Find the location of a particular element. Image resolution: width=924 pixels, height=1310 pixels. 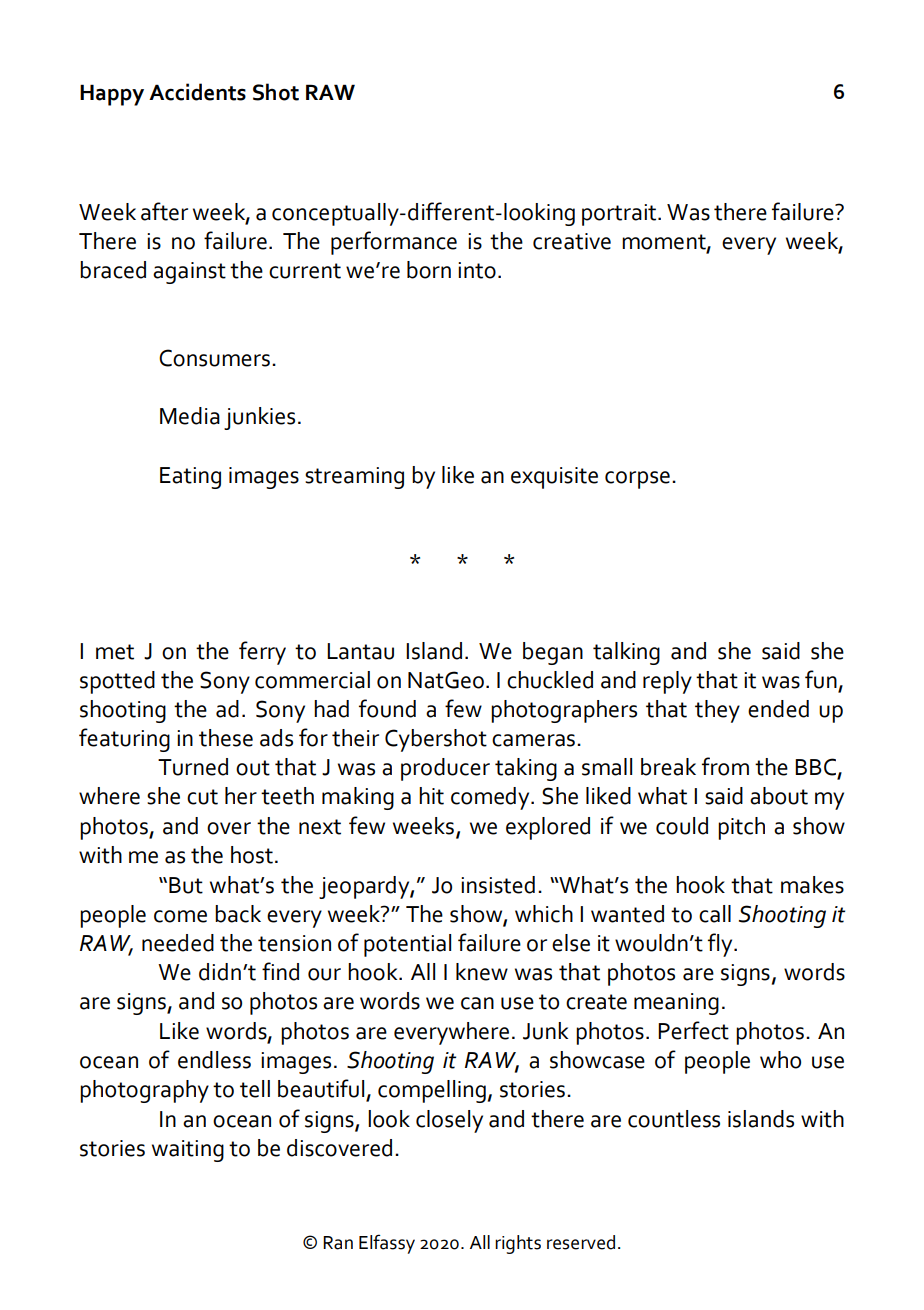

corpse is located at coordinates (637, 480).
